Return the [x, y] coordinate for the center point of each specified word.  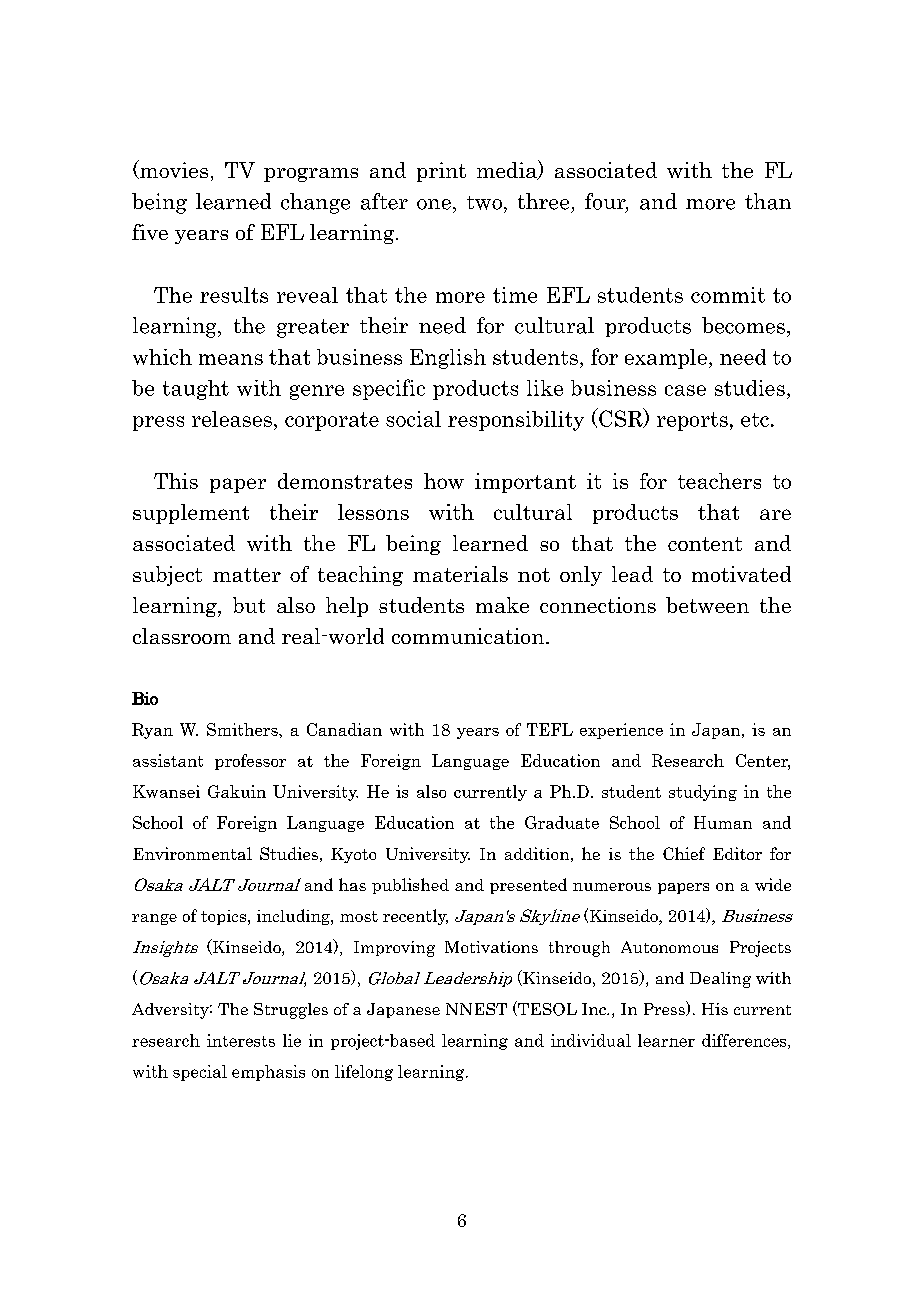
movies [173, 169]
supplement [191, 514]
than [768, 201]
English [448, 359]
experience [621, 731]
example [666, 359]
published [410, 886]
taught [196, 390]
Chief [684, 853]
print [441, 172]
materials [460, 574]
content [705, 544]
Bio [145, 698]
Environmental [192, 853]
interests [241, 1040]
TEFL [550, 729]
